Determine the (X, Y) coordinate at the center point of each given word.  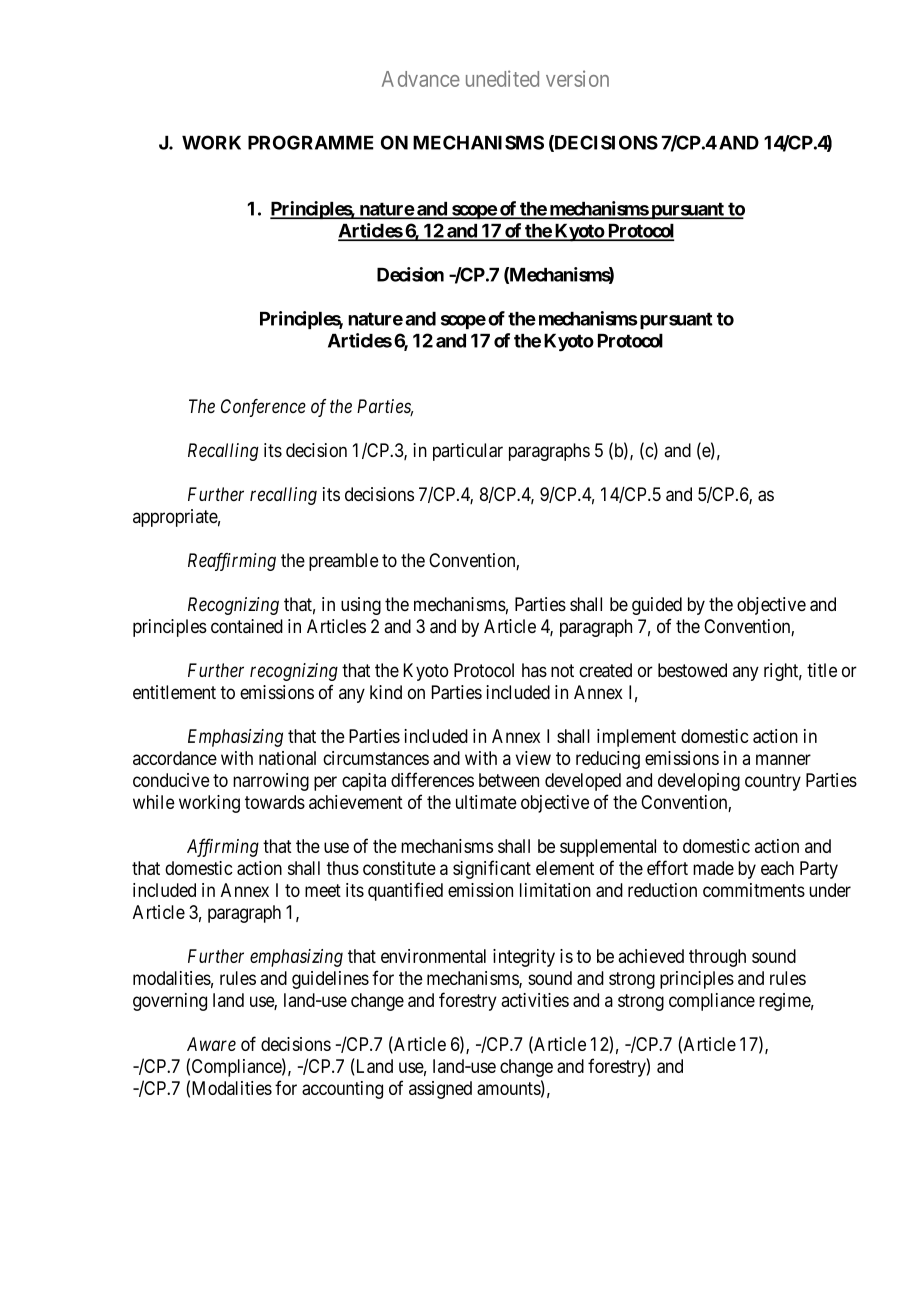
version (577, 78)
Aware (211, 1044)
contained (247, 626)
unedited (502, 78)
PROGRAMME (311, 142)
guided (657, 606)
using (361, 606)
